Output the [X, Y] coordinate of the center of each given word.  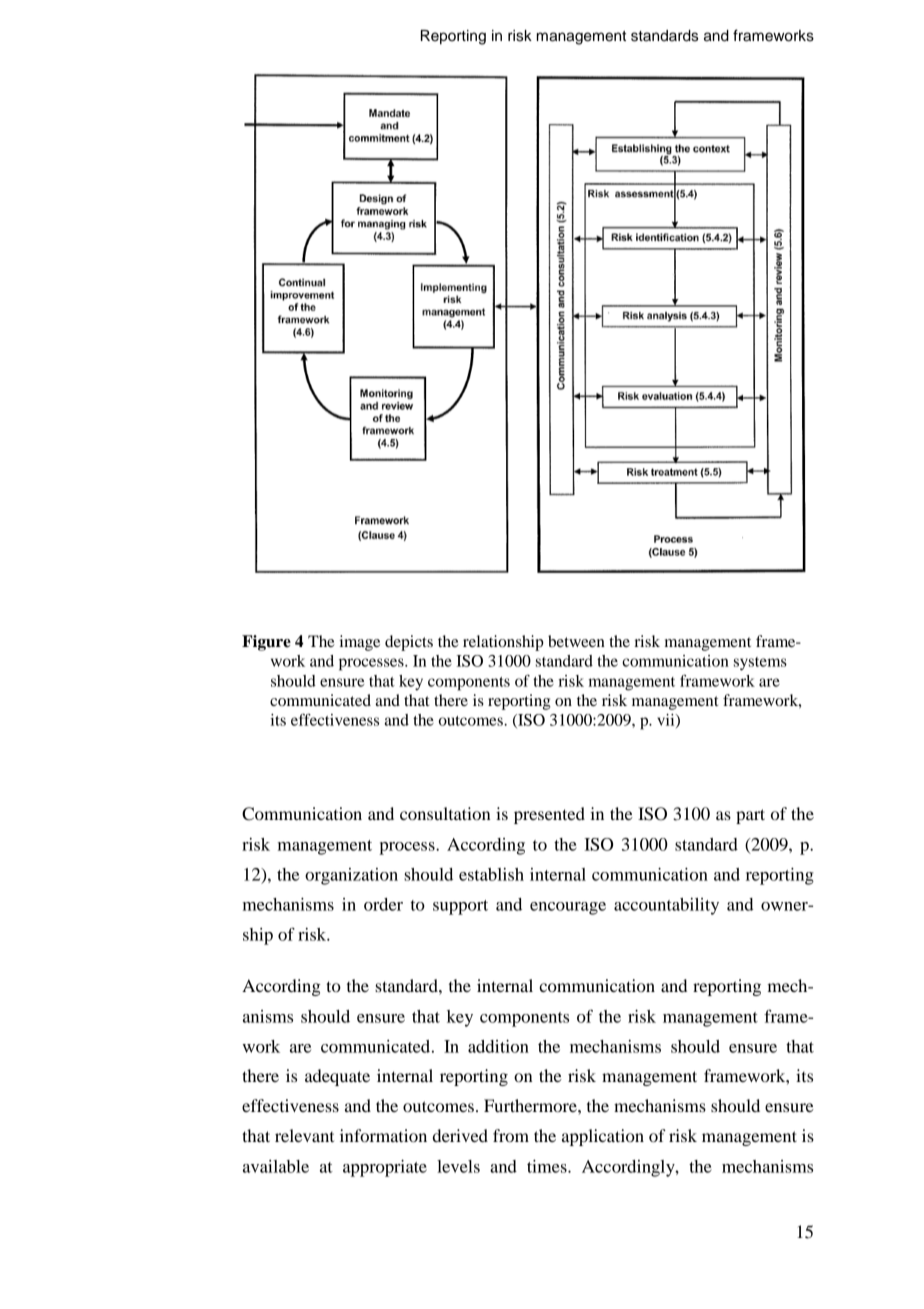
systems [760, 664]
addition [498, 1046]
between [576, 641]
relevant [304, 1135]
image [360, 643]
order [383, 904]
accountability [666, 906]
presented [549, 815]
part [750, 816]
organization [351, 876]
